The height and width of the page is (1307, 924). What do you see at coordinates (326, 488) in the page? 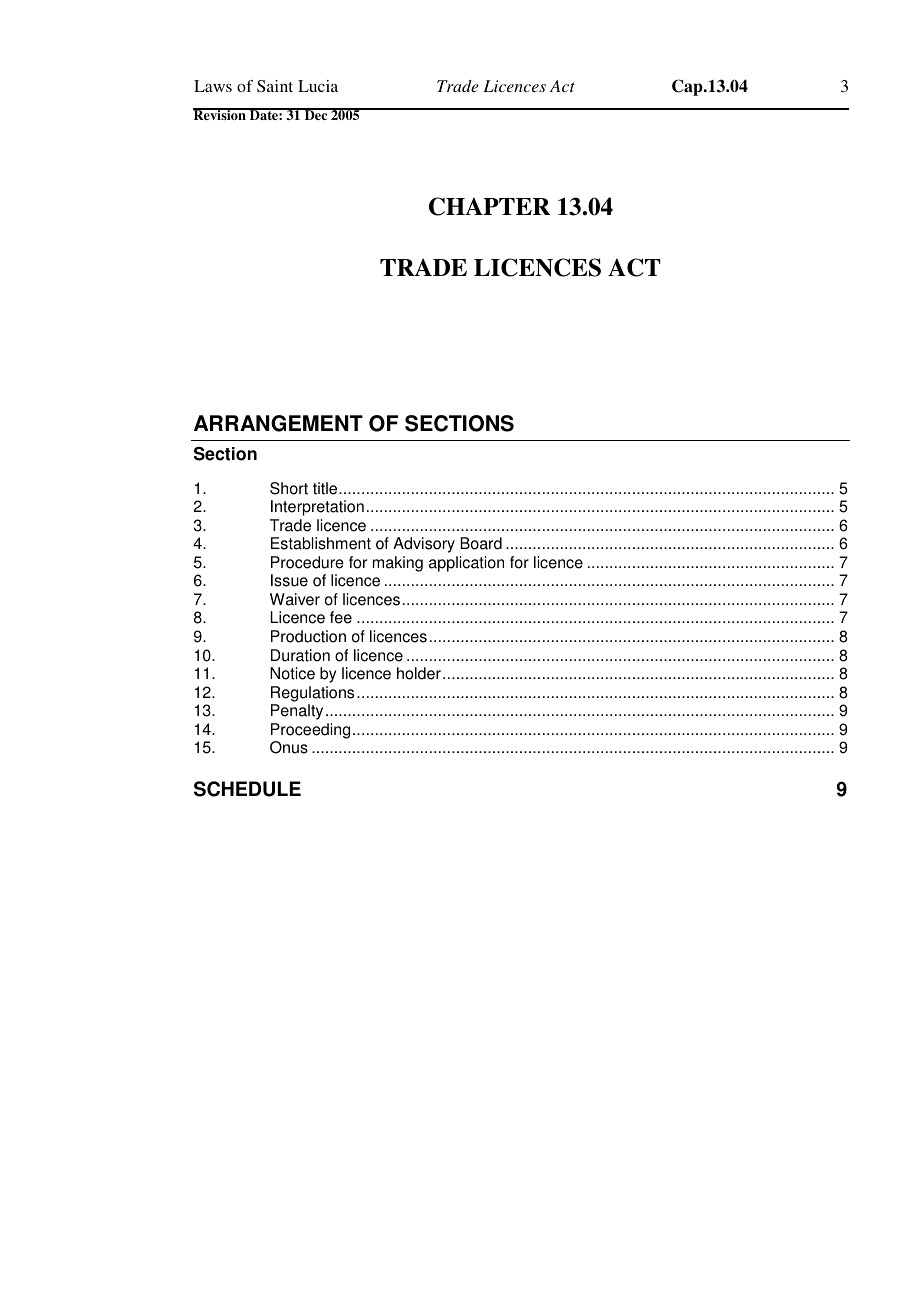
I see `title` at bounding box center [326, 488].
